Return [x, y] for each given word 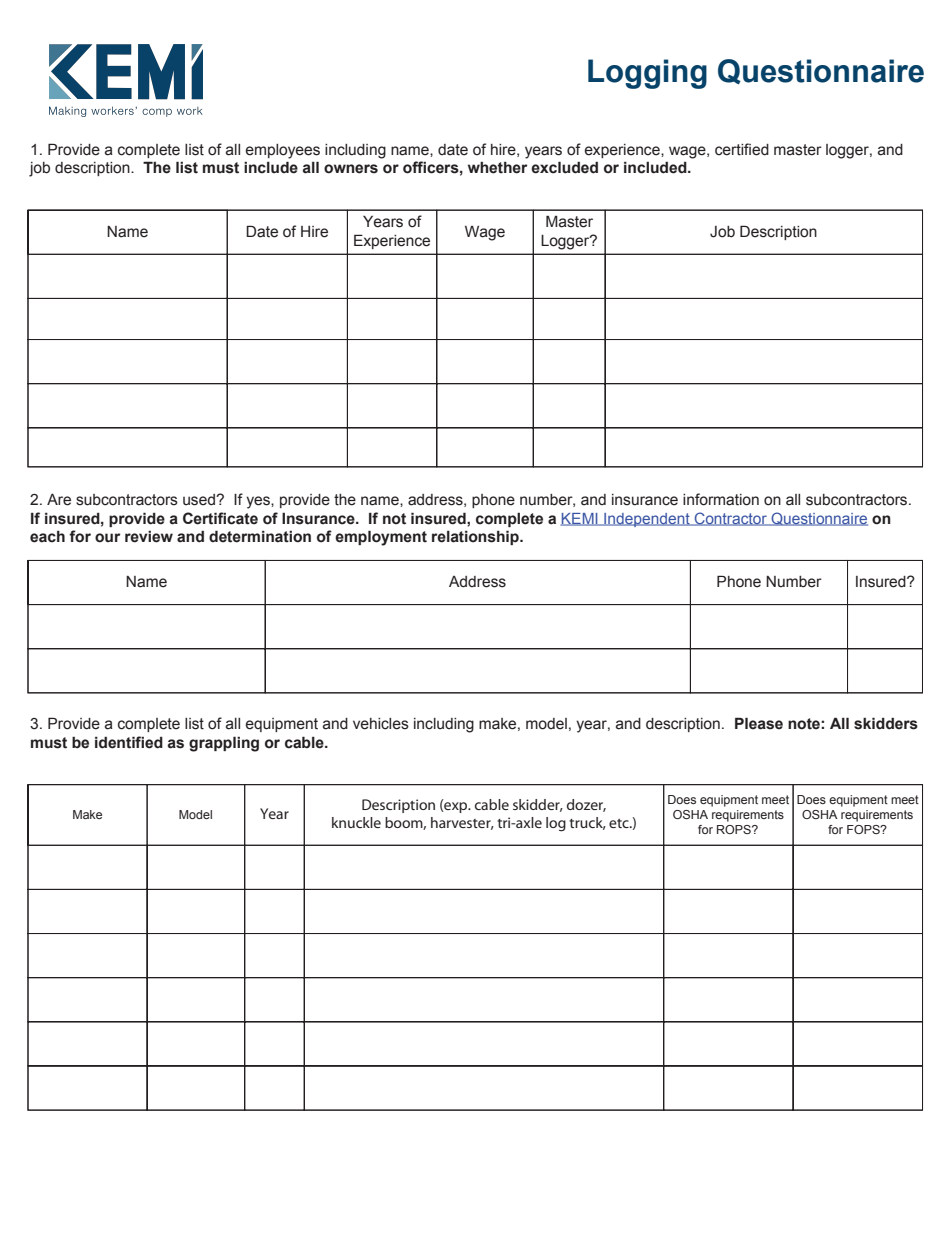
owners [351, 169]
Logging [647, 74]
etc [620, 823]
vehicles [381, 724]
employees [283, 151]
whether [497, 168]
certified [742, 149]
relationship [476, 537]
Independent [647, 520]
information [721, 499]
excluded [564, 167]
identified [129, 742]
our [107, 538]
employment [381, 538]
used [200, 500]
